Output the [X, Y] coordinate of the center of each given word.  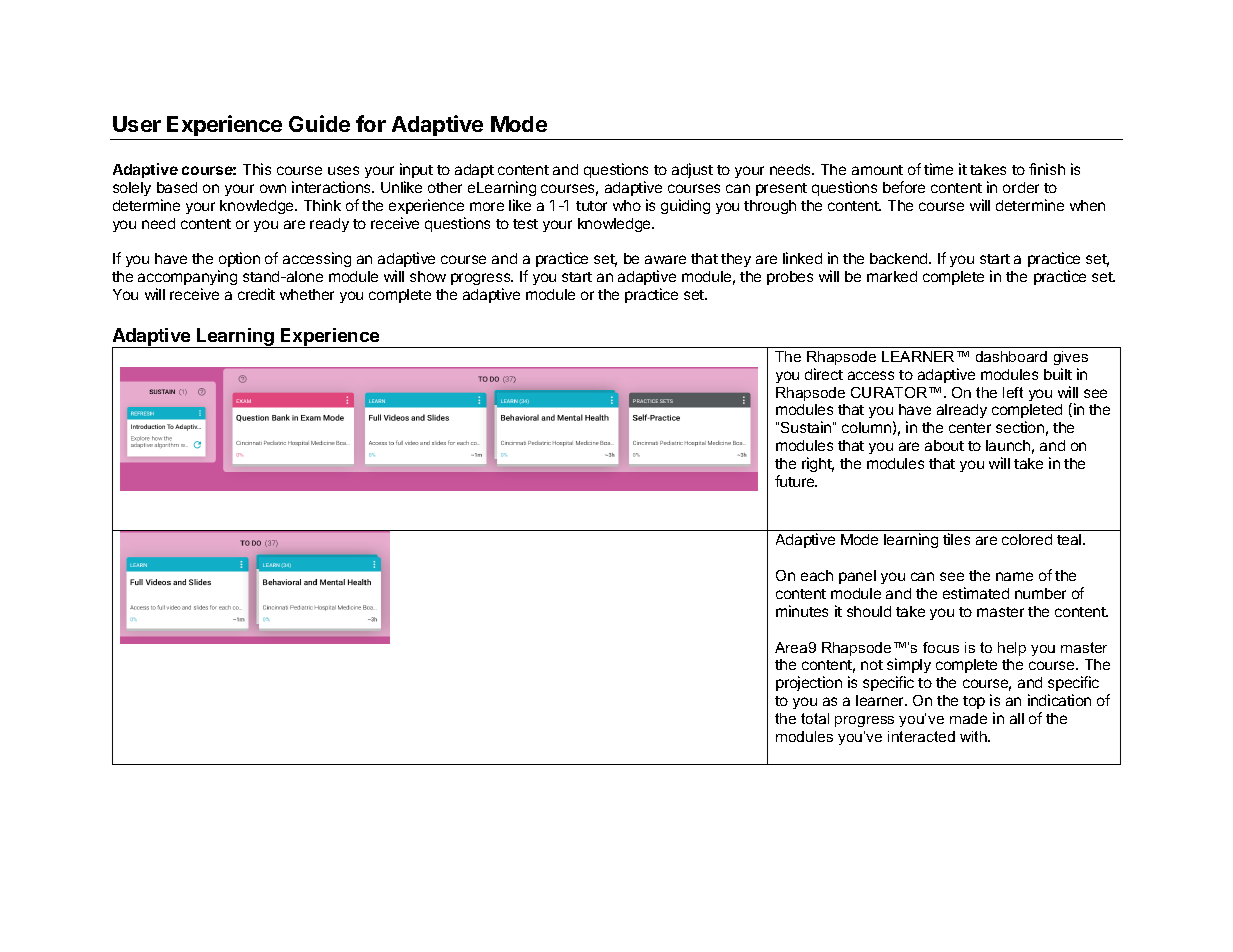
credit [256, 294]
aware [665, 259]
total [815, 718]
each [817, 575]
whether [307, 294]
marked [892, 276]
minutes [802, 611]
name [1014, 576]
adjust [692, 170]
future [796, 481]
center [970, 428]
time [938, 169]
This [257, 169]
